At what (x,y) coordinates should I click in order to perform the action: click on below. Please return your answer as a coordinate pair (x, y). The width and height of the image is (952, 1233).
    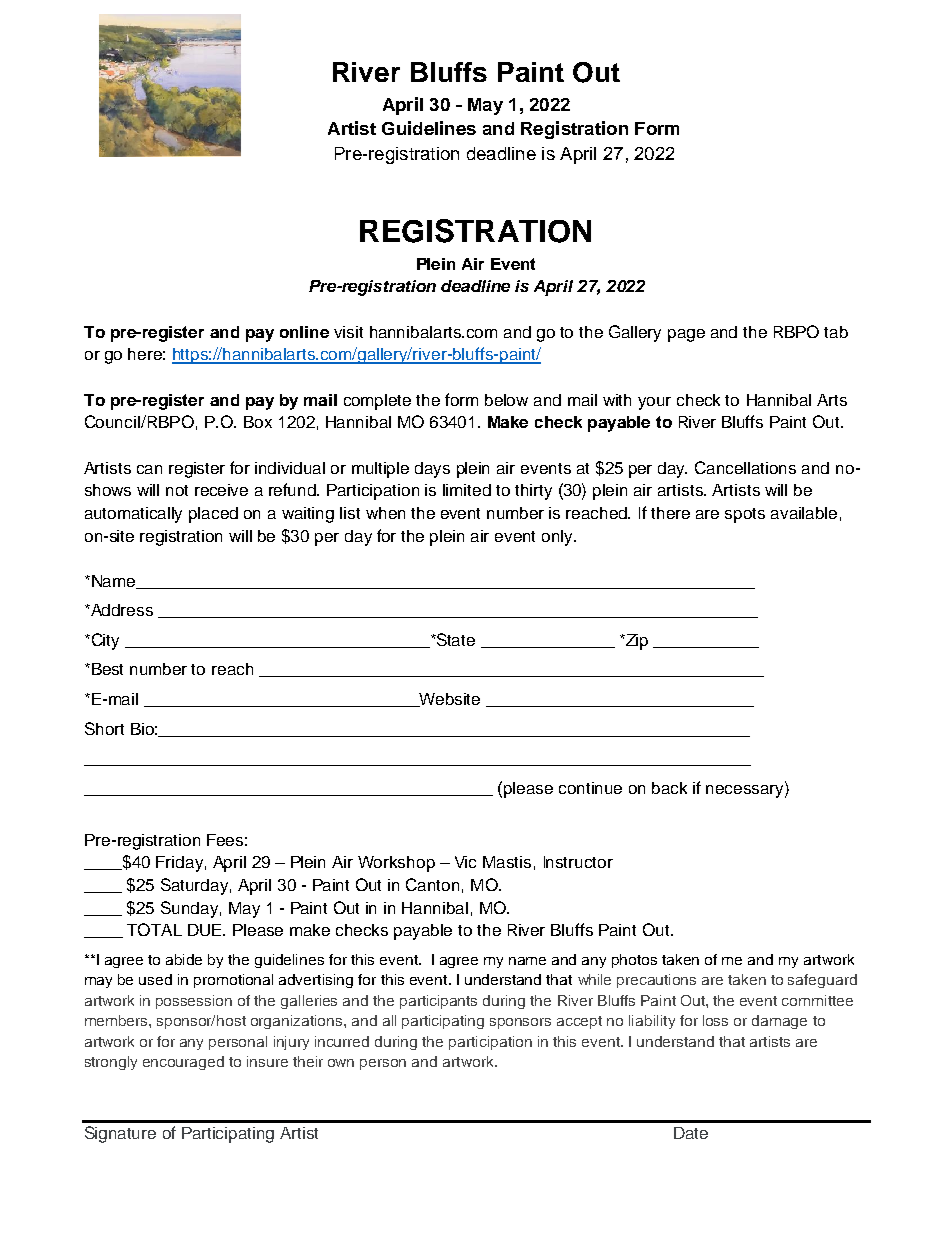
    Looking at the image, I should click on (506, 400).
